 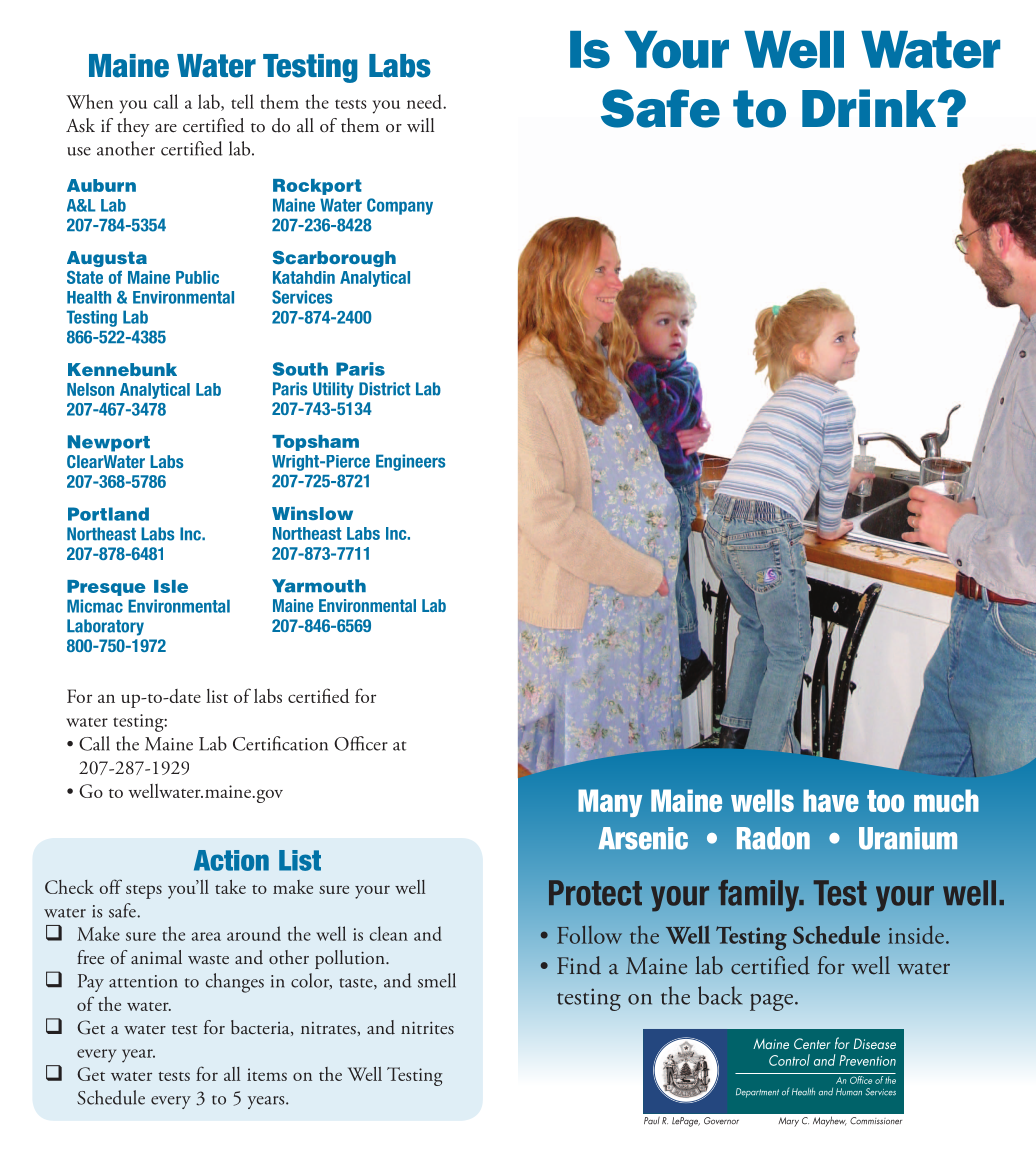 I want to click on Engineers, so click(x=410, y=462).
